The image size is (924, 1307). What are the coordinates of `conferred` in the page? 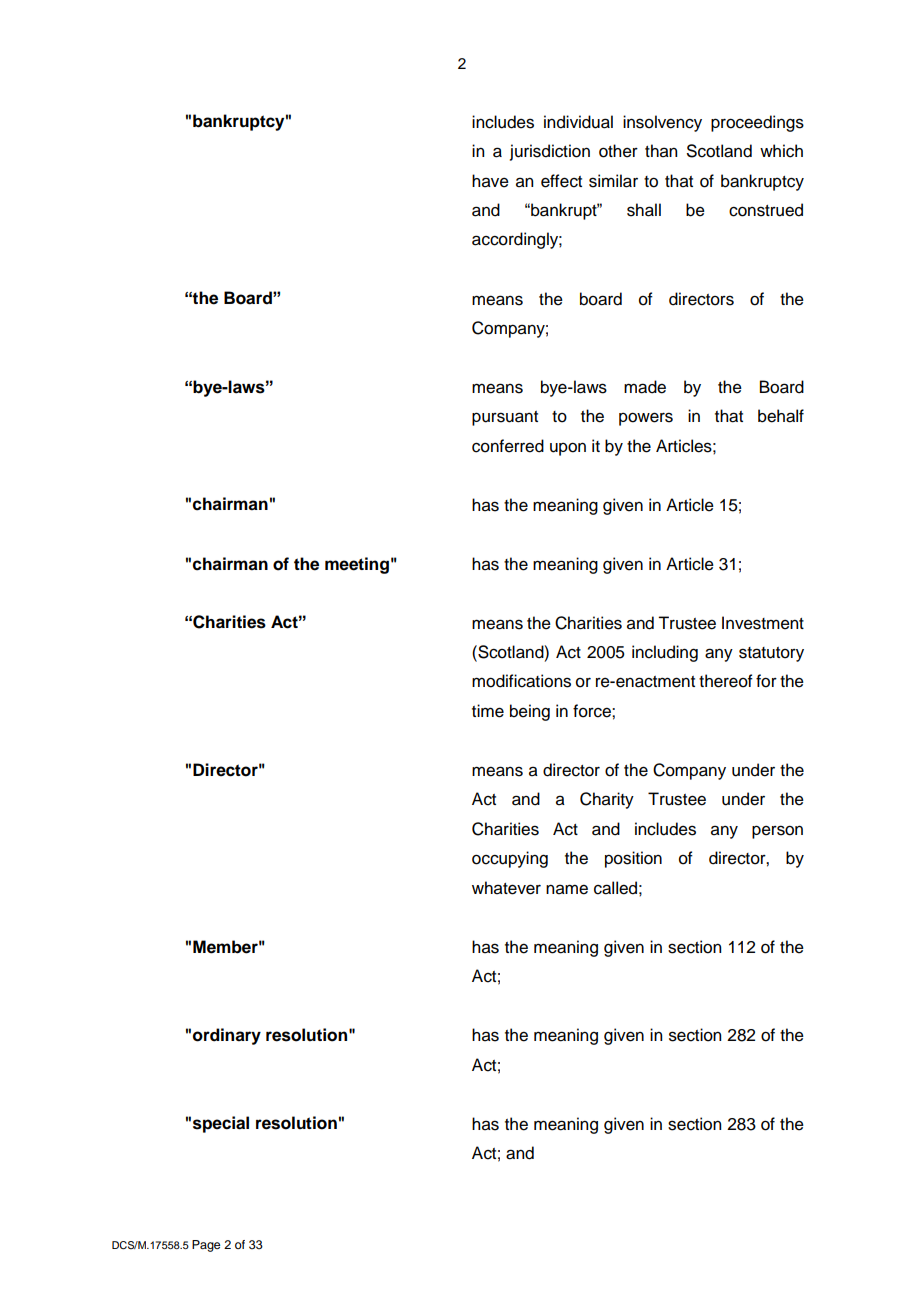 It's located at (508, 446).
